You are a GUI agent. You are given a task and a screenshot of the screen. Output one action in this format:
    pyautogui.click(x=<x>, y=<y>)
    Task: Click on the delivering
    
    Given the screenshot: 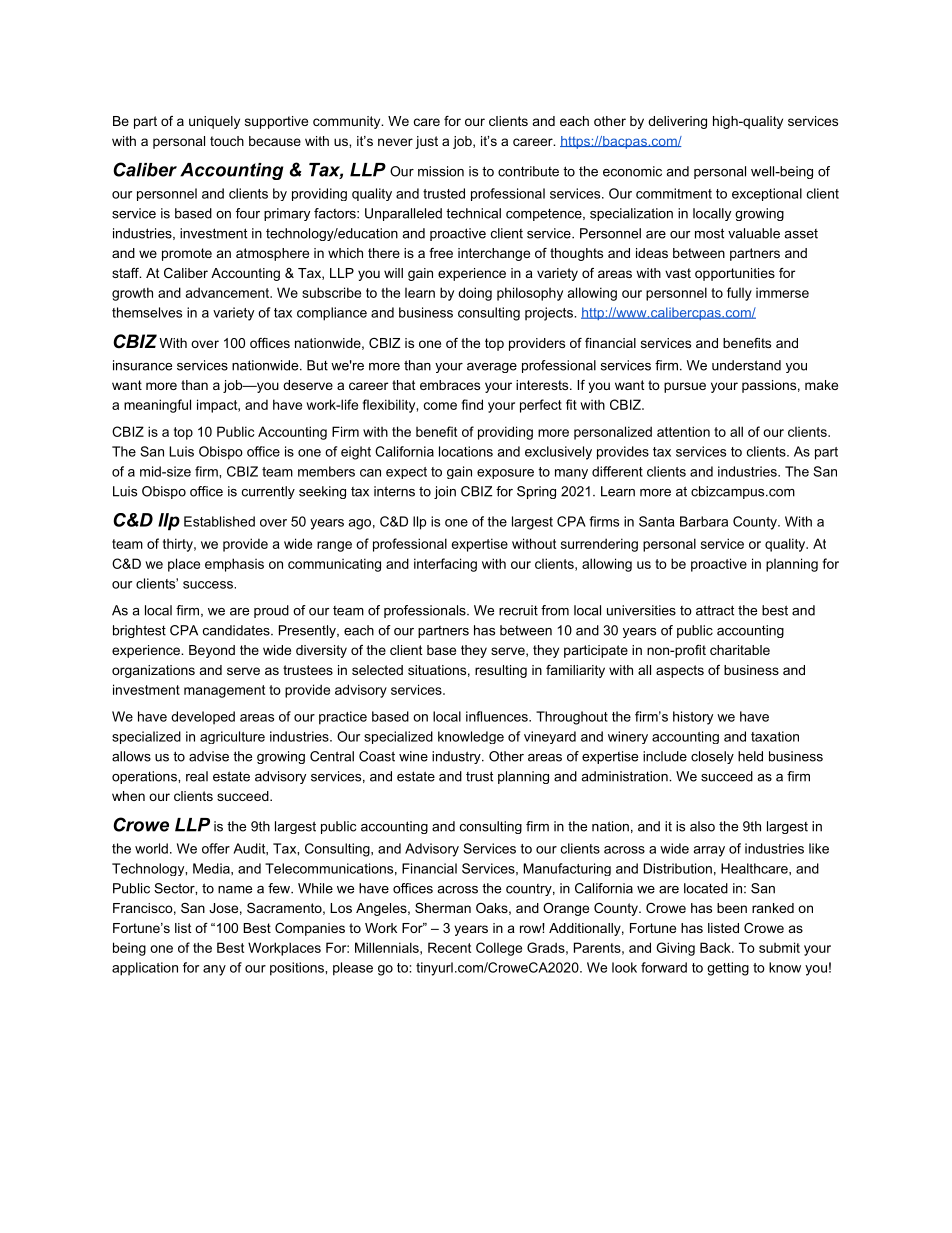 What is the action you would take?
    pyautogui.click(x=677, y=122)
